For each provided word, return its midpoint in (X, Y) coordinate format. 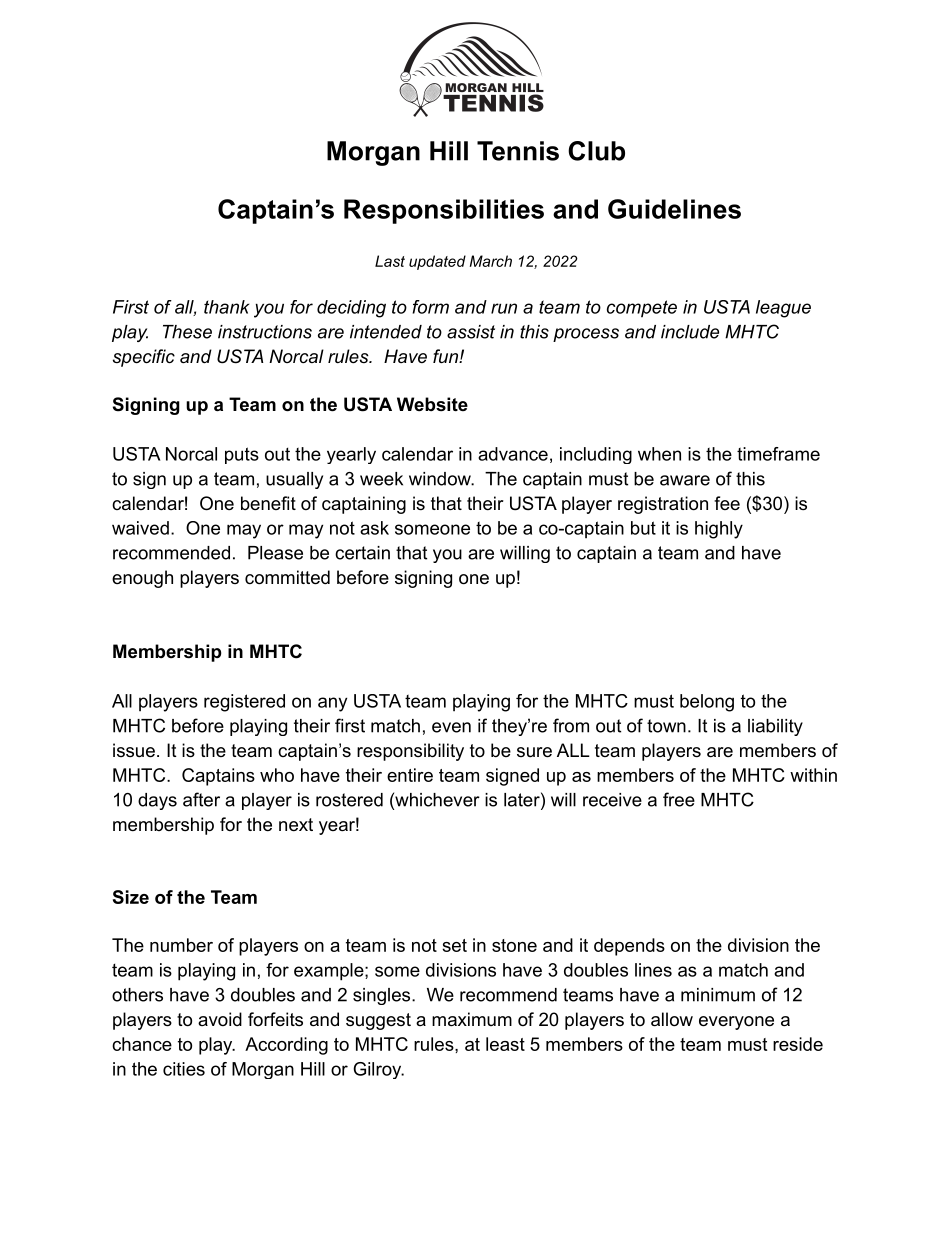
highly (719, 530)
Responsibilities (444, 211)
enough (142, 579)
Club (596, 151)
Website (432, 404)
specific (144, 358)
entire (410, 775)
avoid (220, 1019)
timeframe (778, 454)
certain (362, 553)
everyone (736, 1023)
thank (226, 307)
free (679, 799)
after (201, 799)
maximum (472, 1019)
